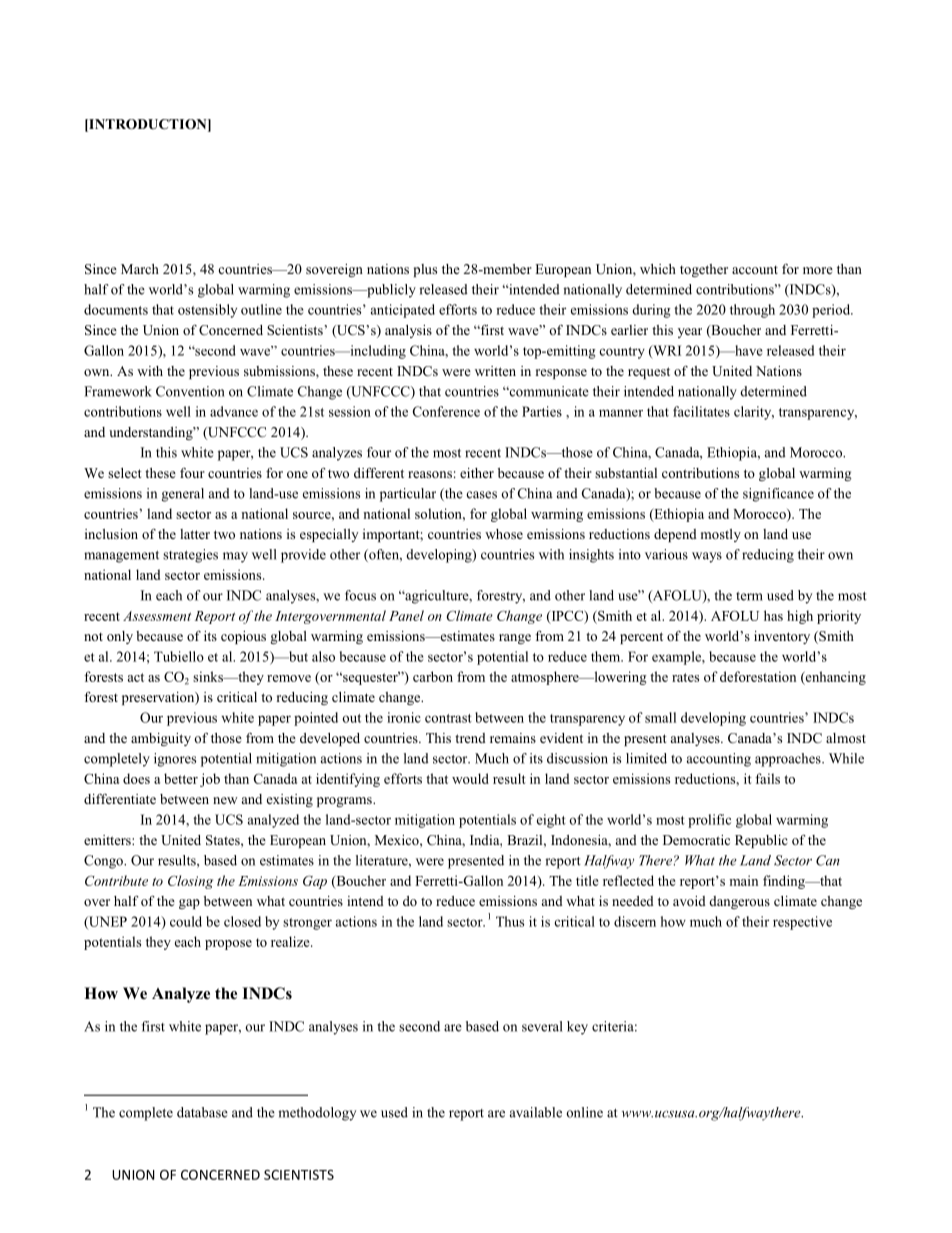  Describe the element at coordinates (433, 676) in the screenshot. I see `carbon` at that location.
